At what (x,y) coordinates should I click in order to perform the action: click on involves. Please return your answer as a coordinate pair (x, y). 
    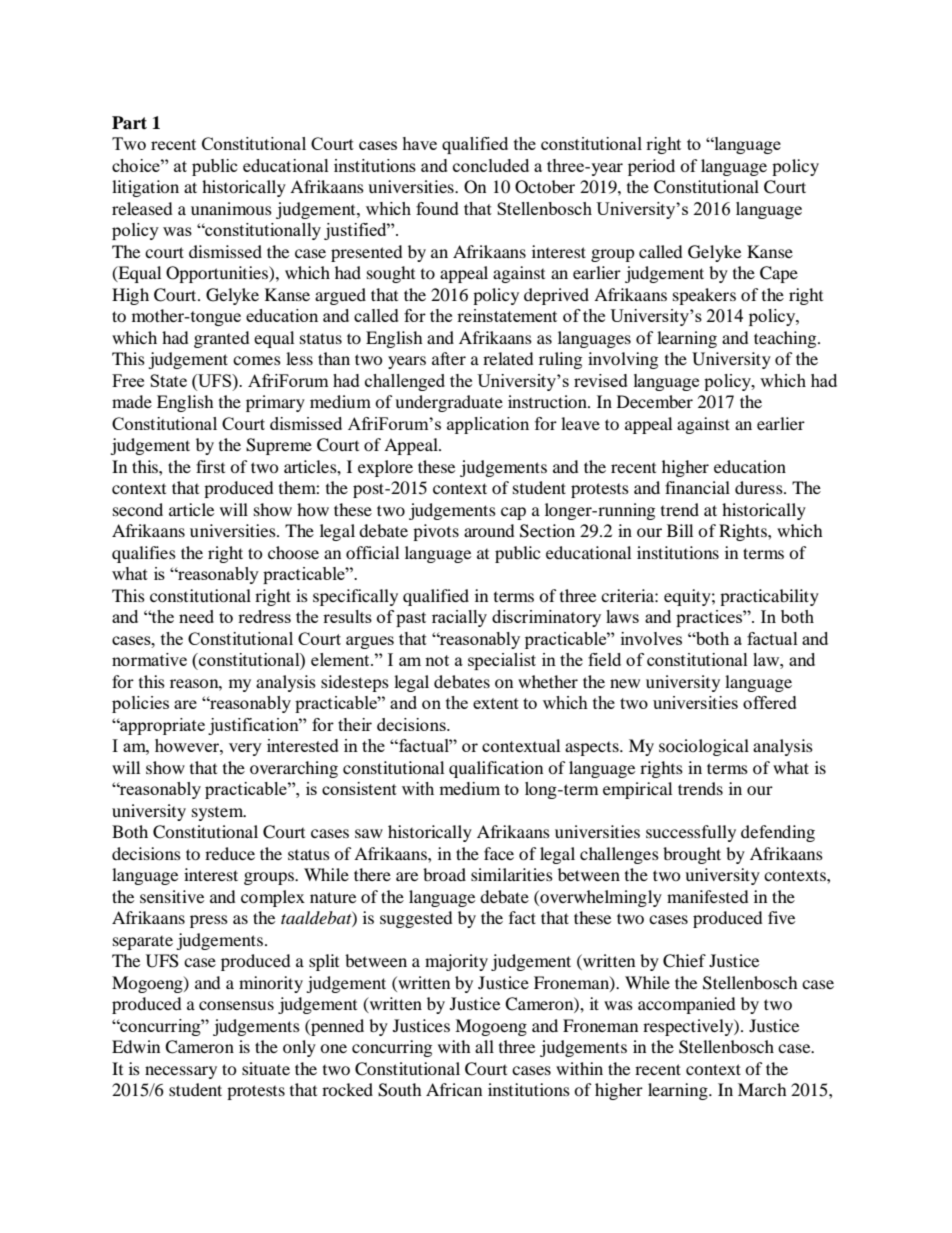
    Looking at the image, I should click on (651, 638).
